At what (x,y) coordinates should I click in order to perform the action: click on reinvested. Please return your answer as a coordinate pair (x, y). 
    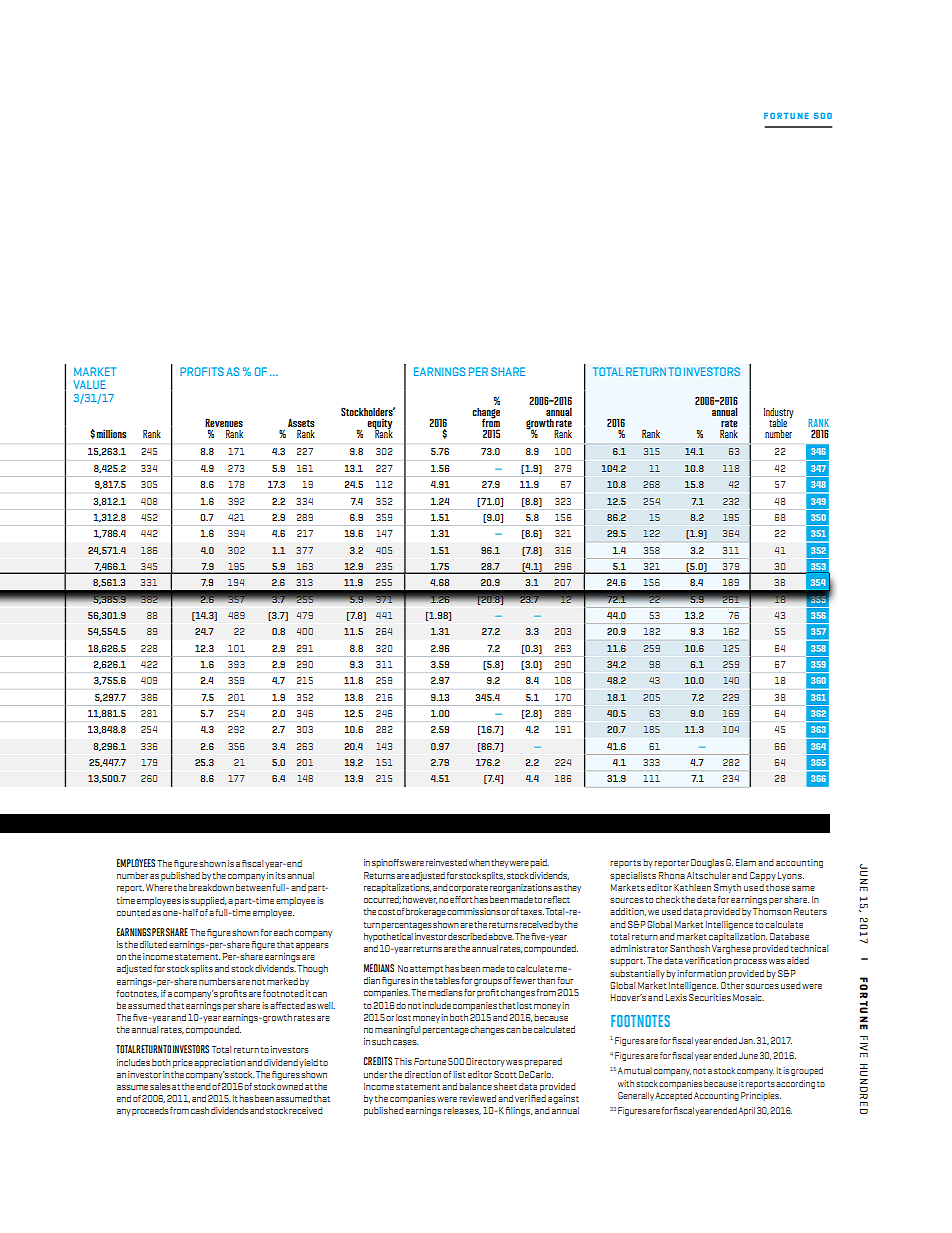
    Looking at the image, I should click on (446, 862).
